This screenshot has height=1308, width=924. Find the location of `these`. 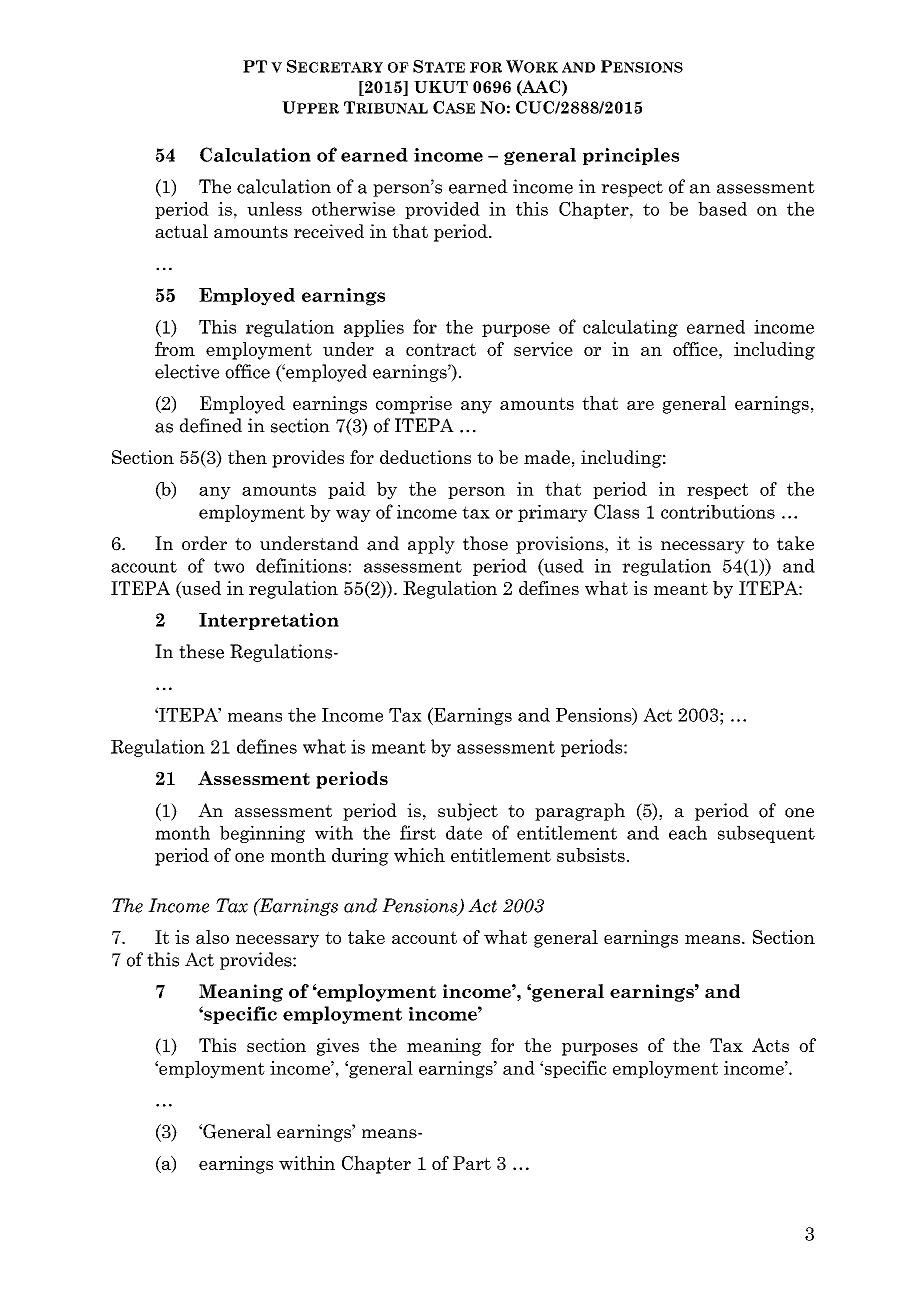

these is located at coordinates (201, 651).
